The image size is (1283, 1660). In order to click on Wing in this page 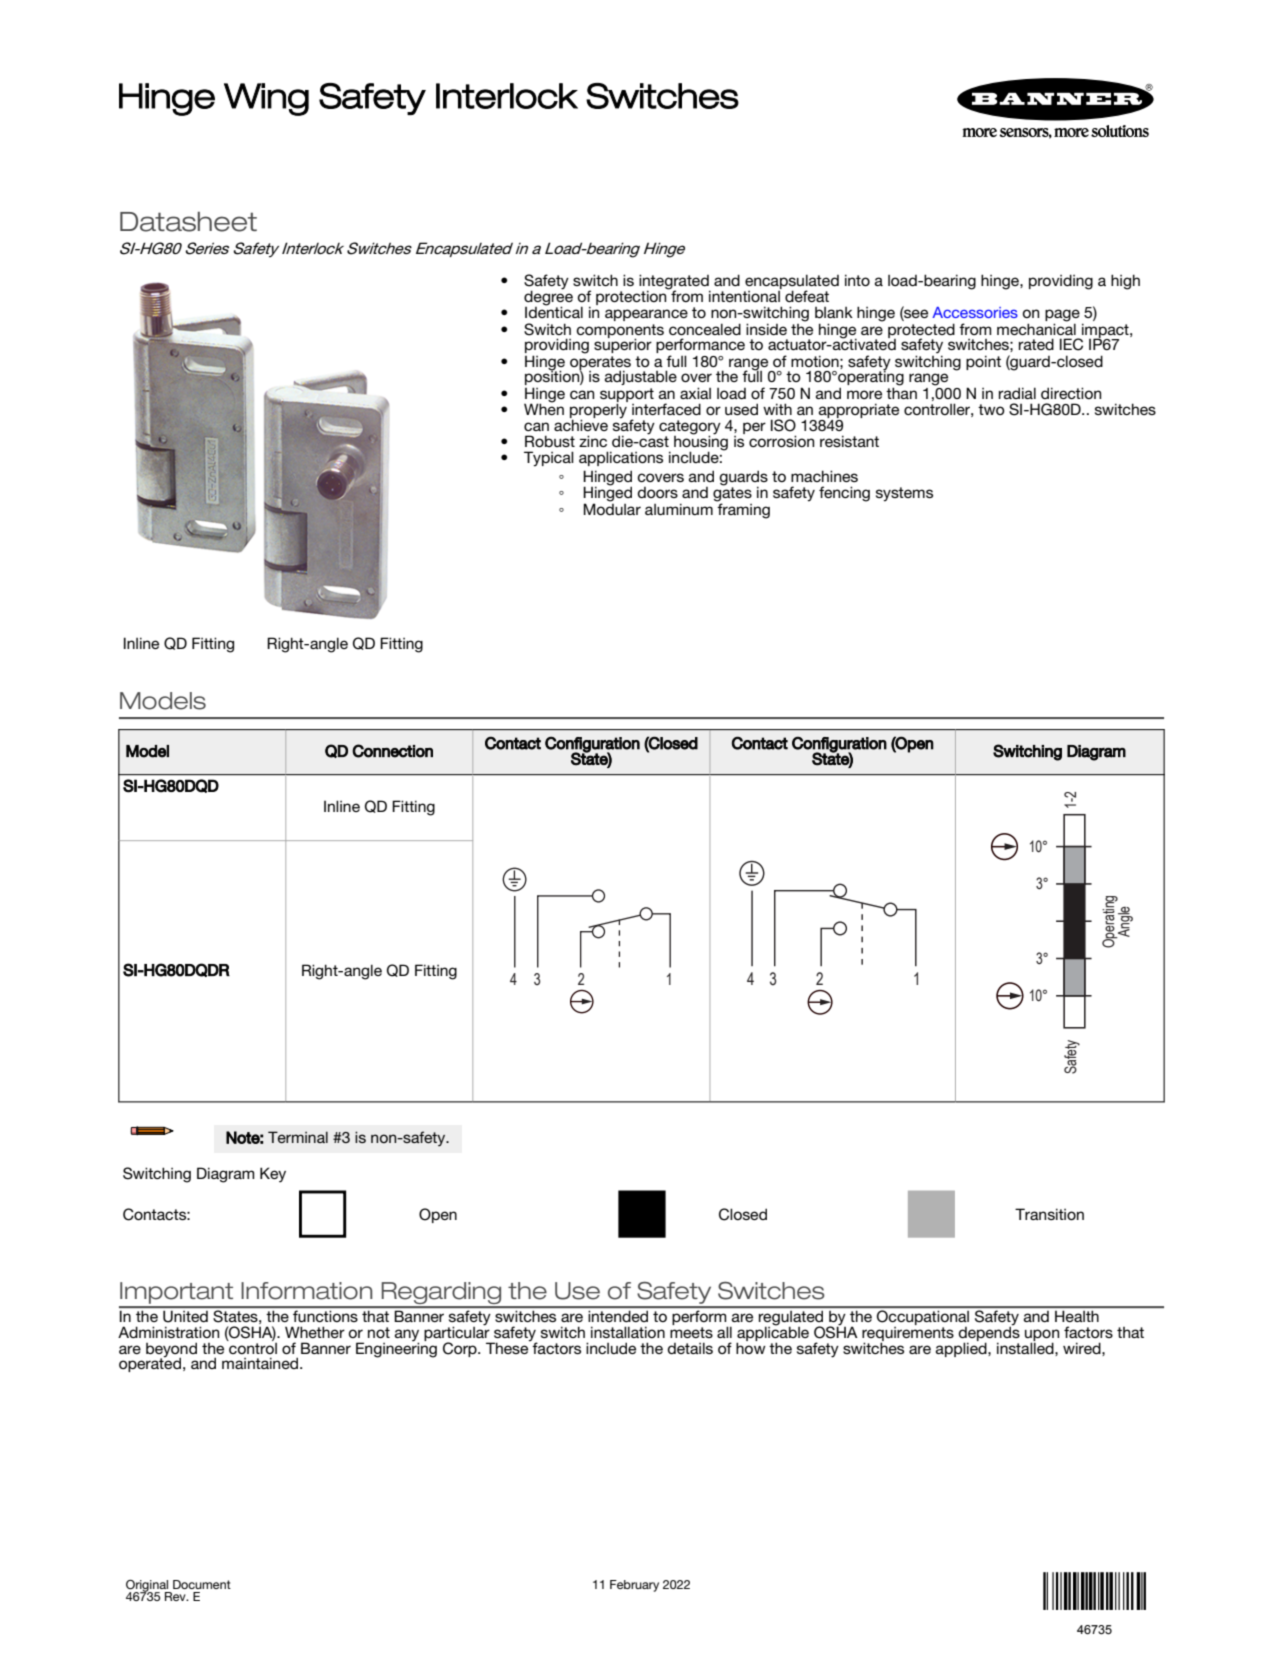, I will do `click(266, 99)`.
